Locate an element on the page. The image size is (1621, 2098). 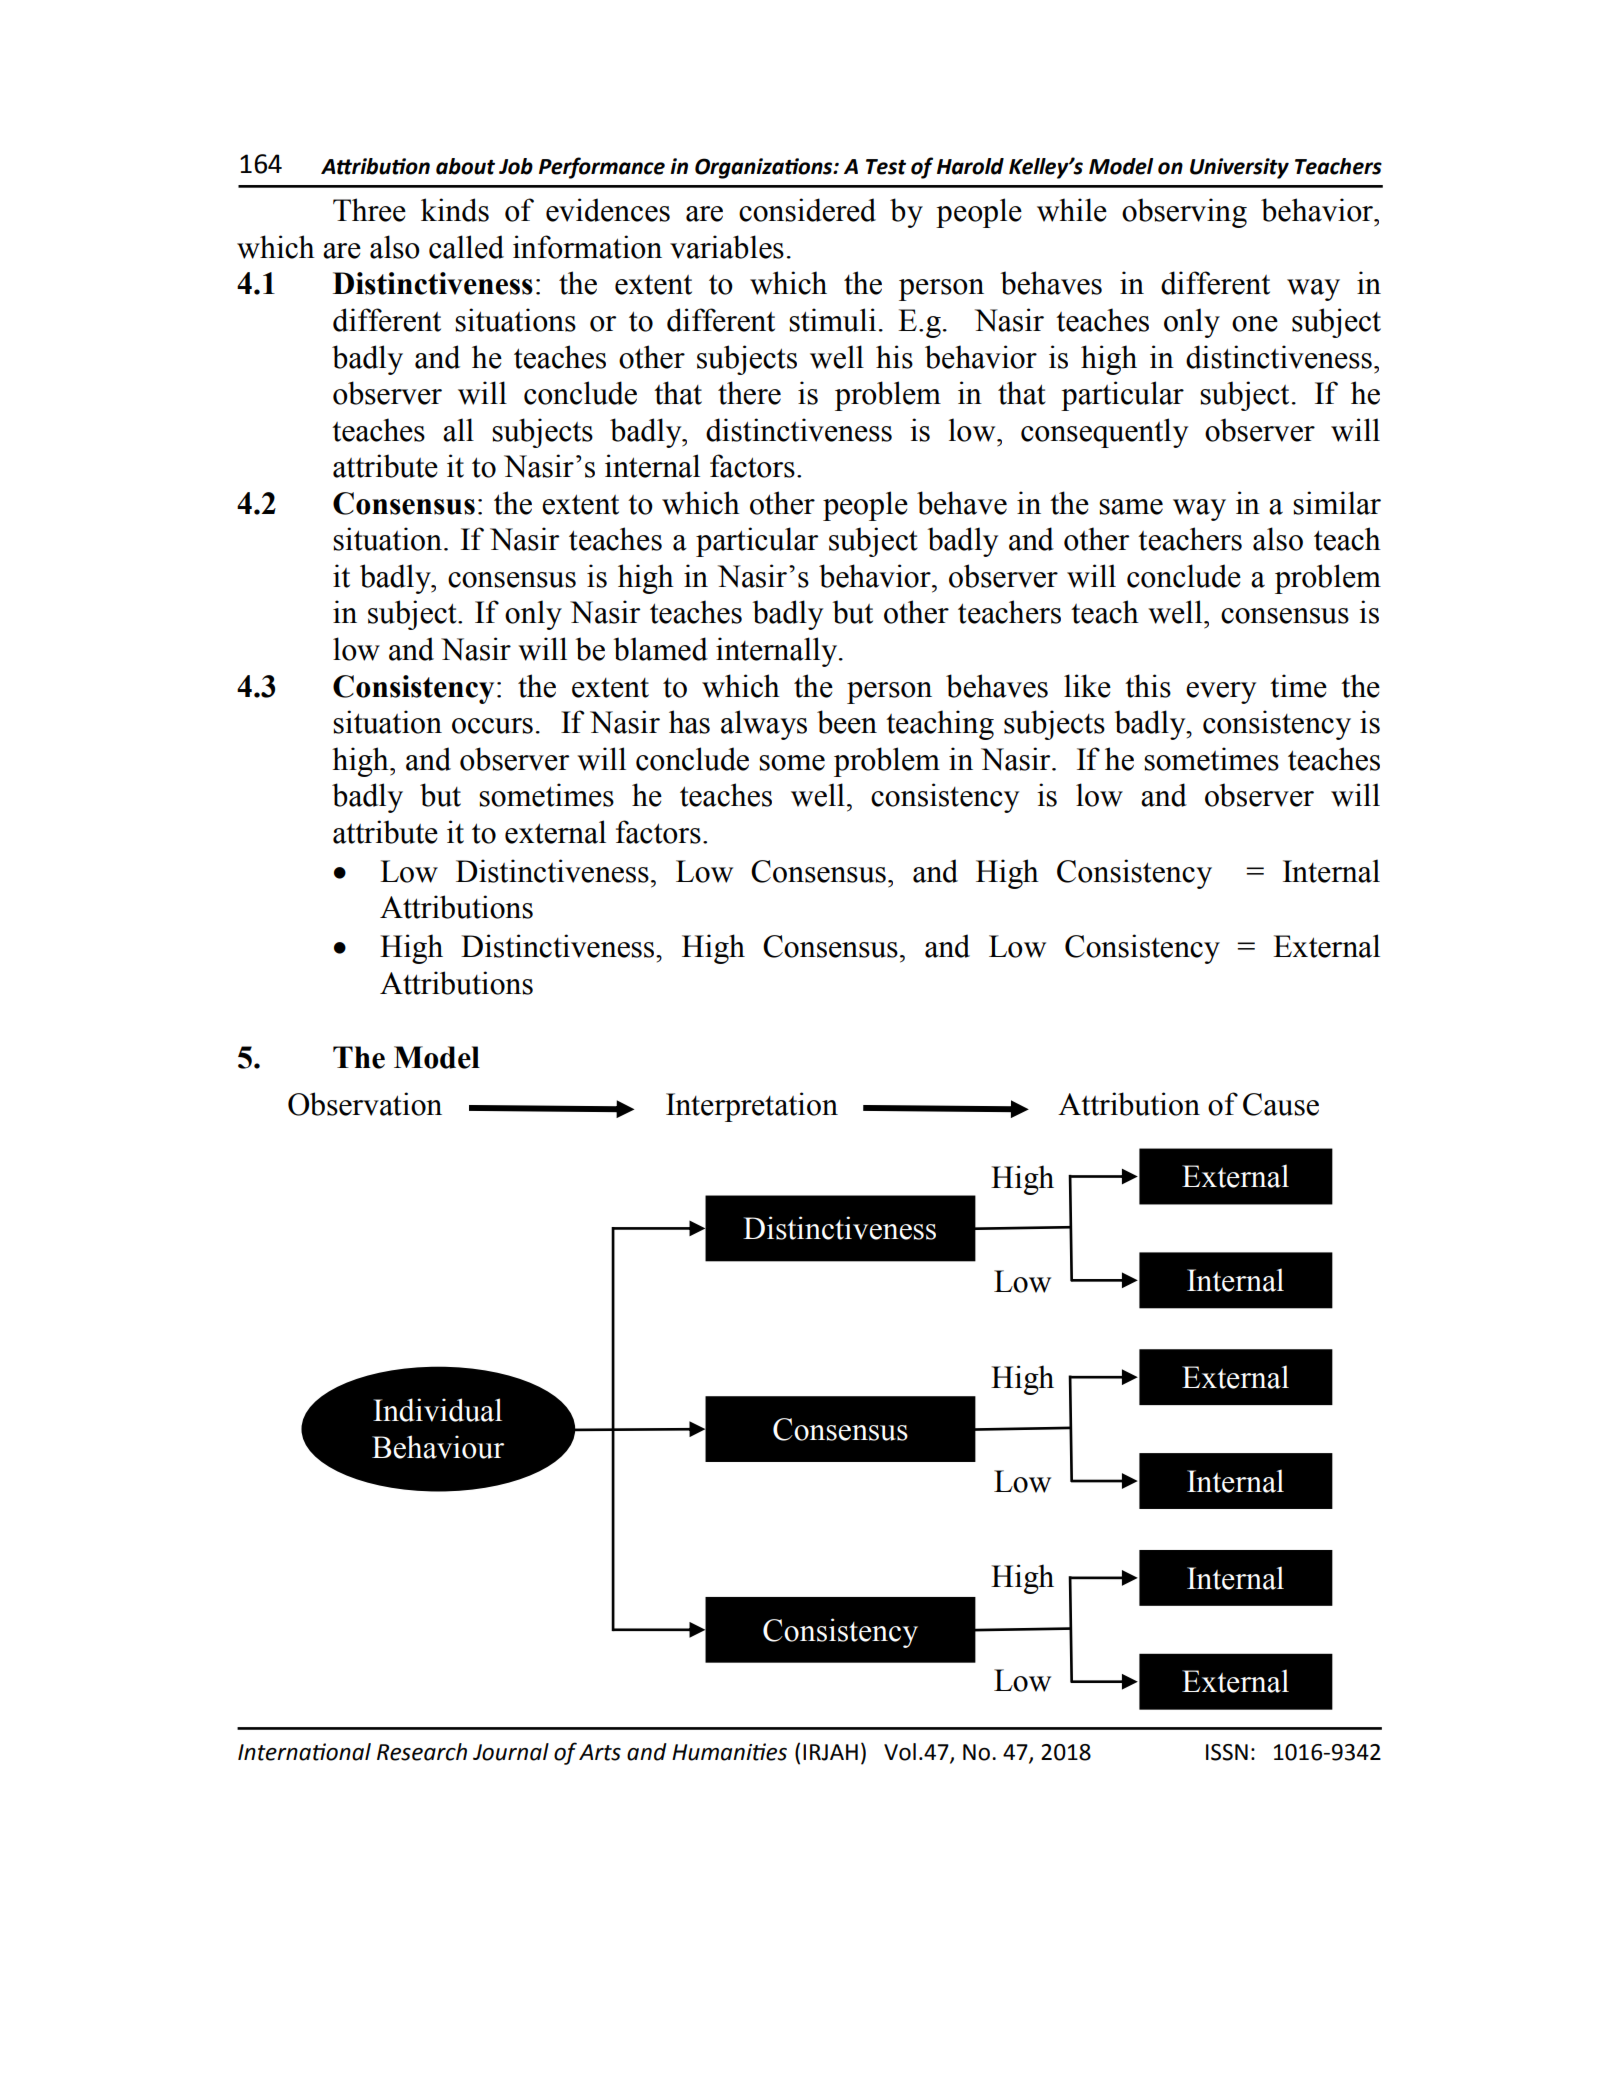
every is located at coordinates (1221, 693).
